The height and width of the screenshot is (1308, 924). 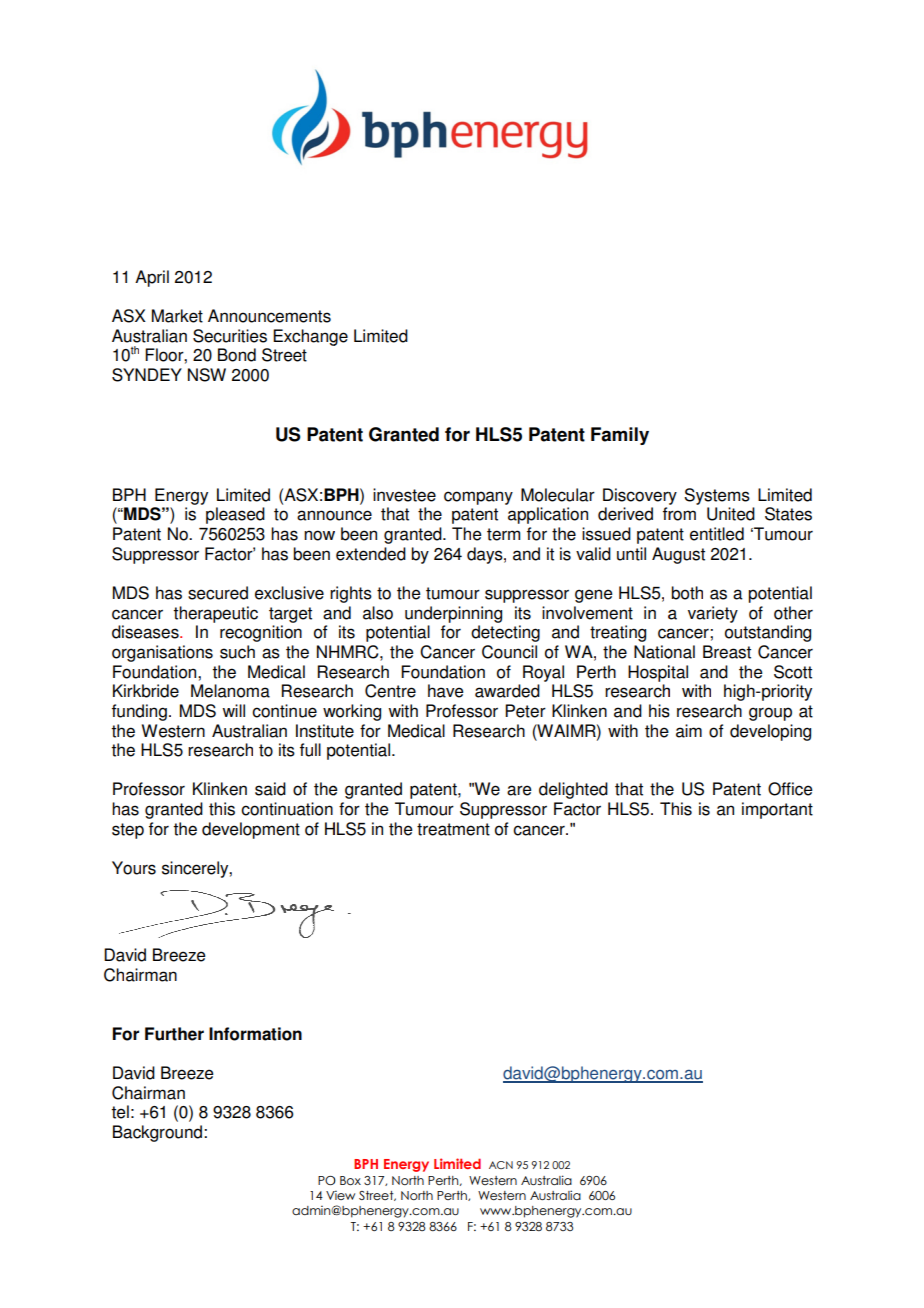 What do you see at coordinates (501, 1165) in the screenshot?
I see `ACN` at bounding box center [501, 1165].
